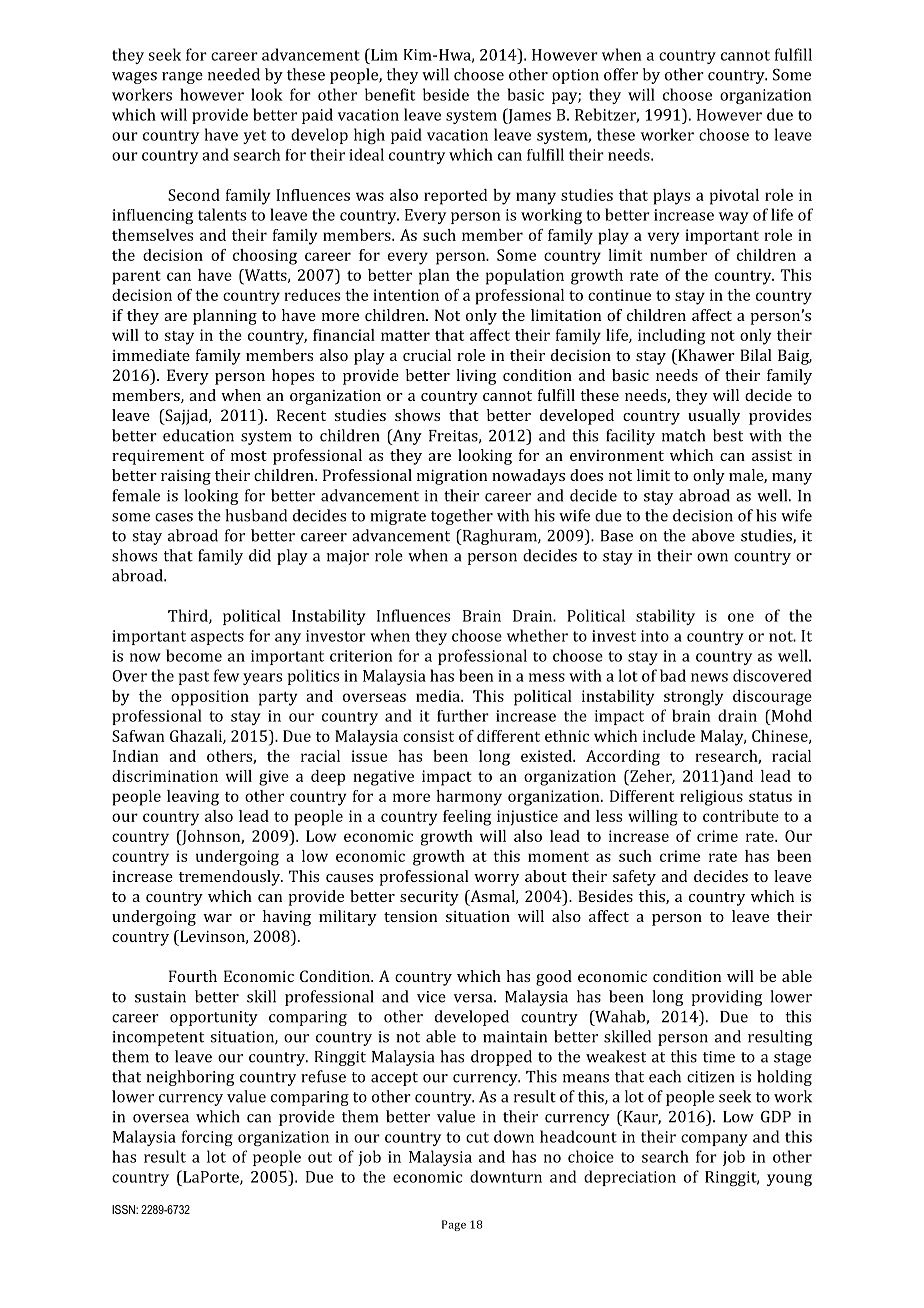 The height and width of the screenshot is (1308, 924). I want to click on offer, so click(621, 74).
